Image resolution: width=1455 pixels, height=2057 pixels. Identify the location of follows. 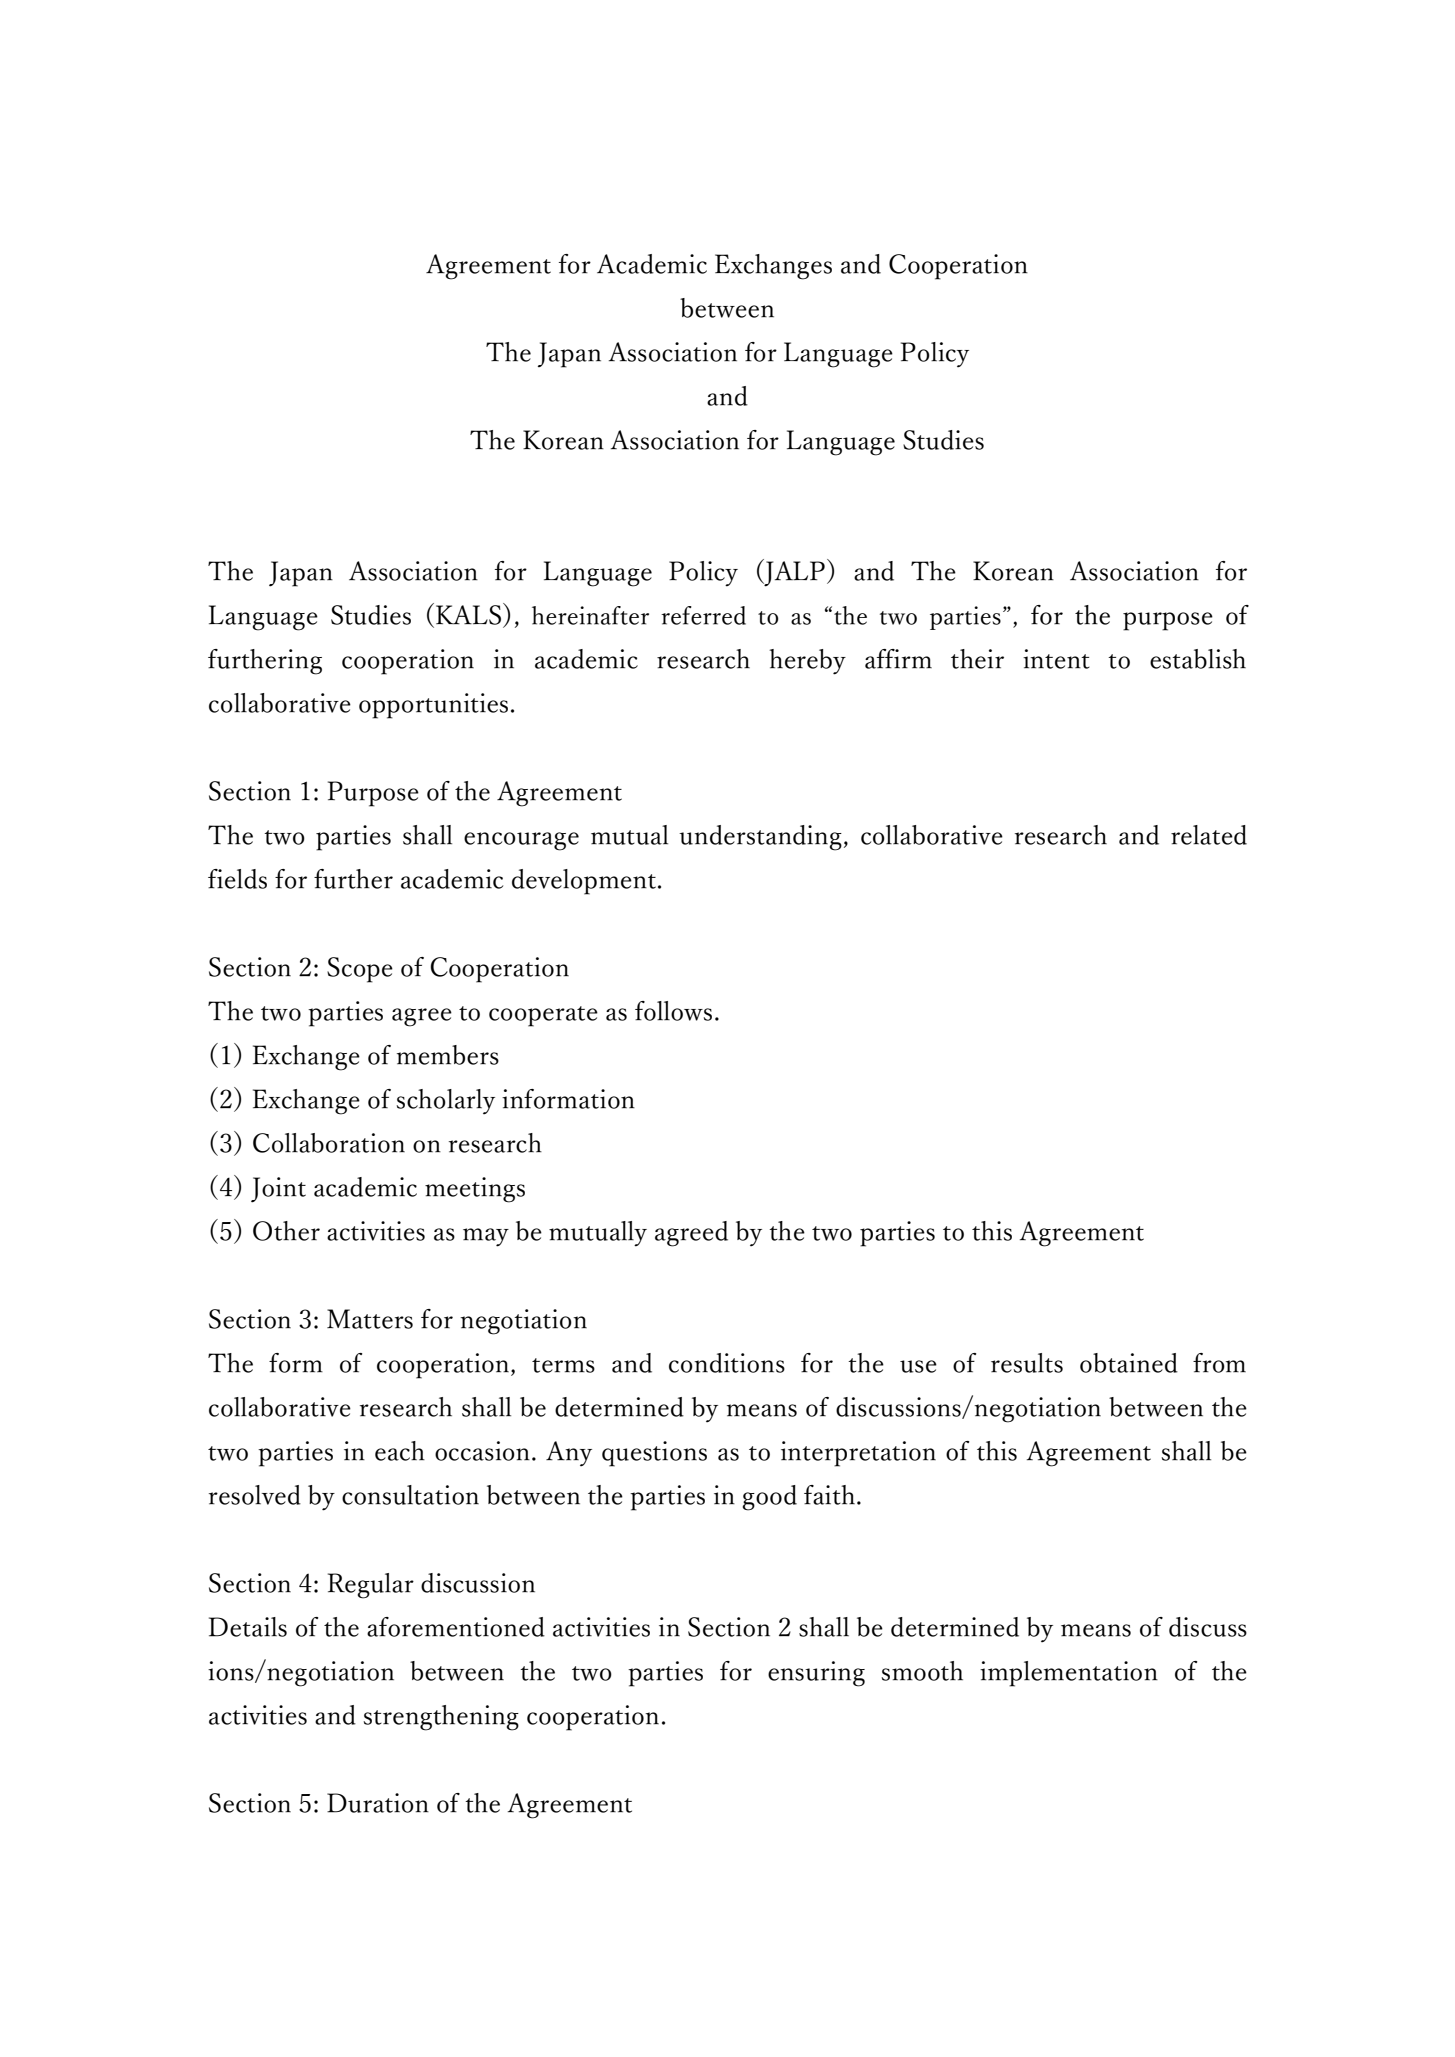
(673, 1011).
